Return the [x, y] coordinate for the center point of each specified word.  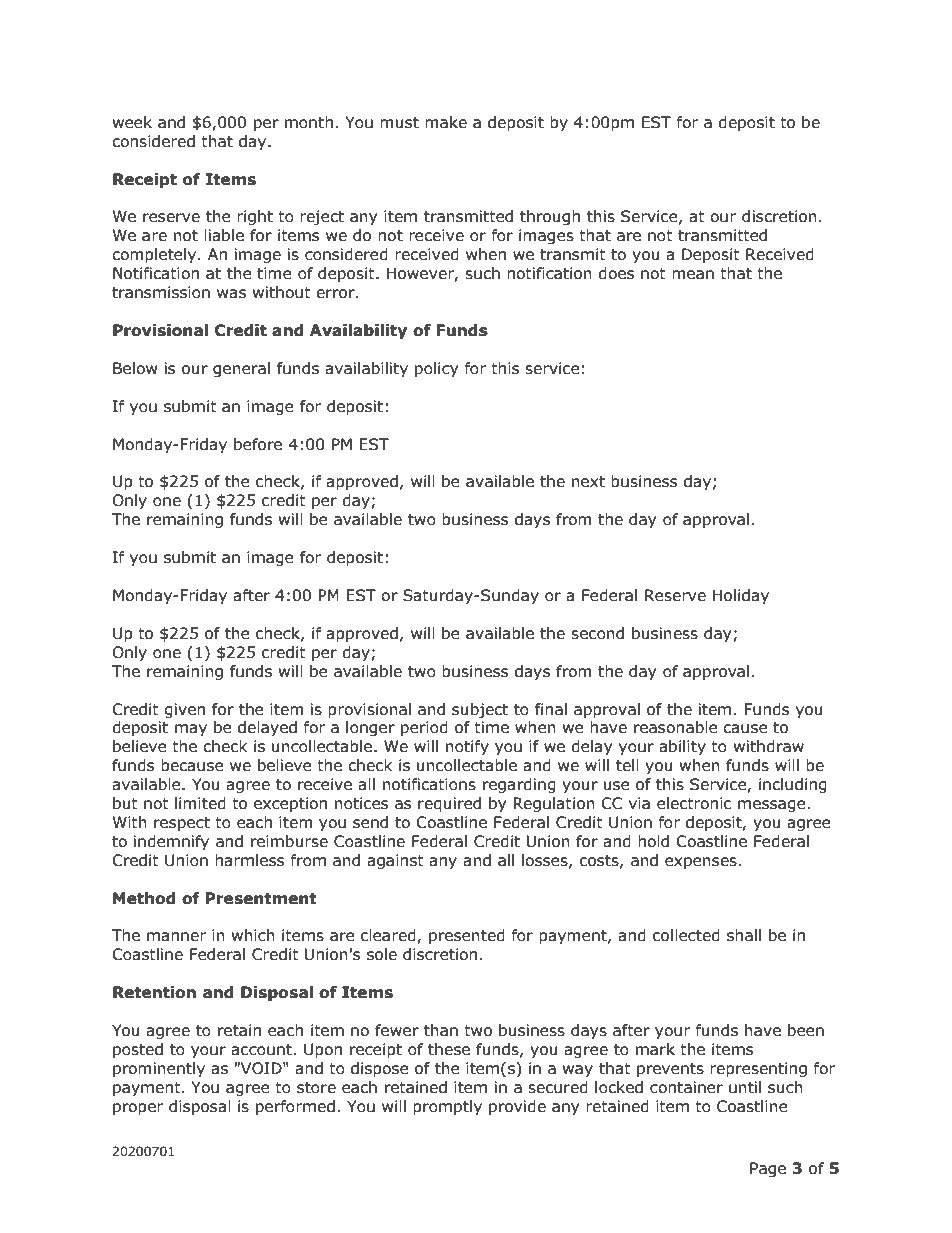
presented [467, 936]
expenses [702, 863]
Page [768, 1169]
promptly [447, 1107]
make [446, 122]
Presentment [260, 898]
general [241, 369]
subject [480, 710]
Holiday [741, 596]
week [132, 122]
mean [693, 275]
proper [138, 1109]
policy [436, 369]
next [588, 482]
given [184, 710]
